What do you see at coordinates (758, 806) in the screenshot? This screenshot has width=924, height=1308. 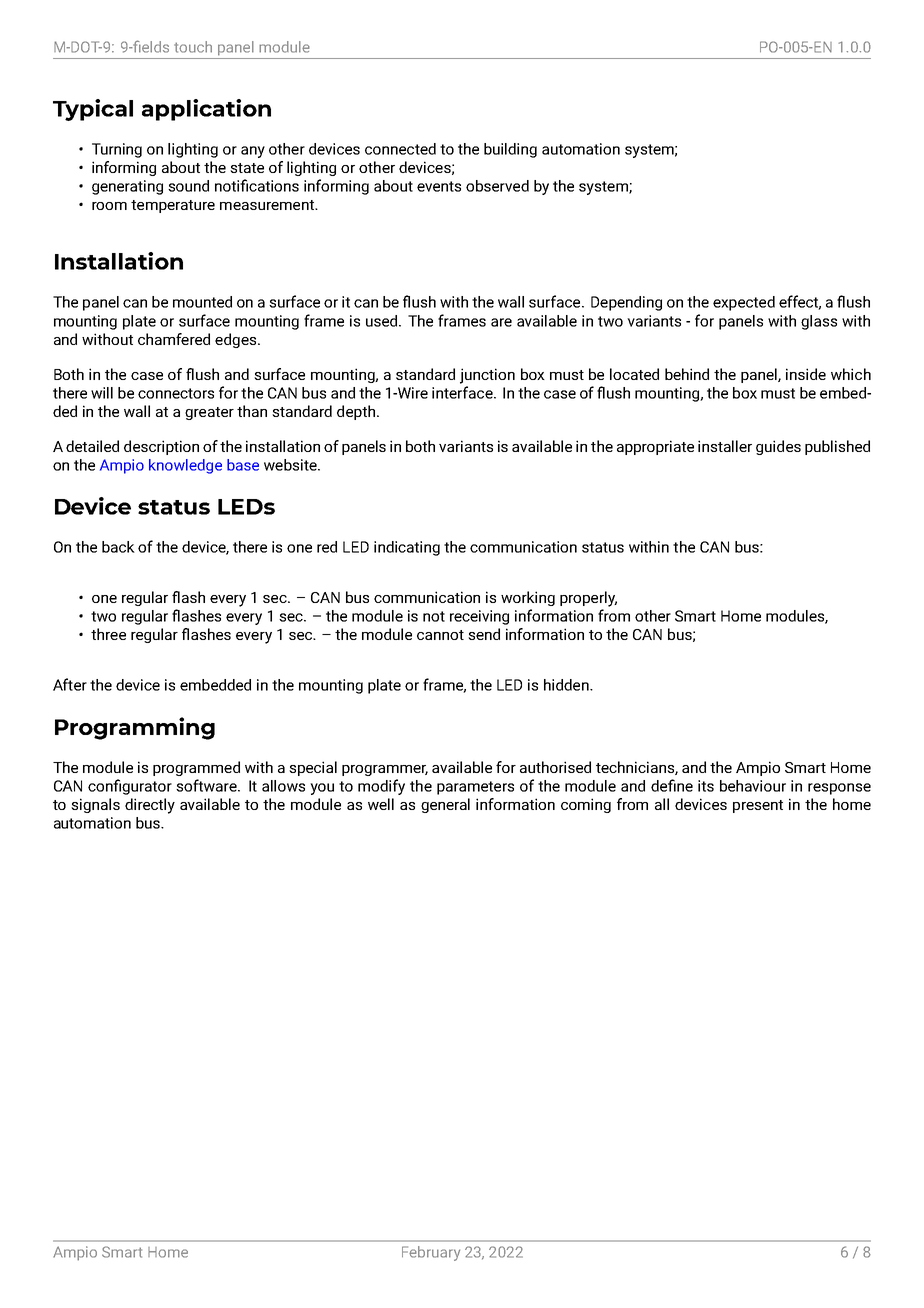 I see `present` at bounding box center [758, 806].
